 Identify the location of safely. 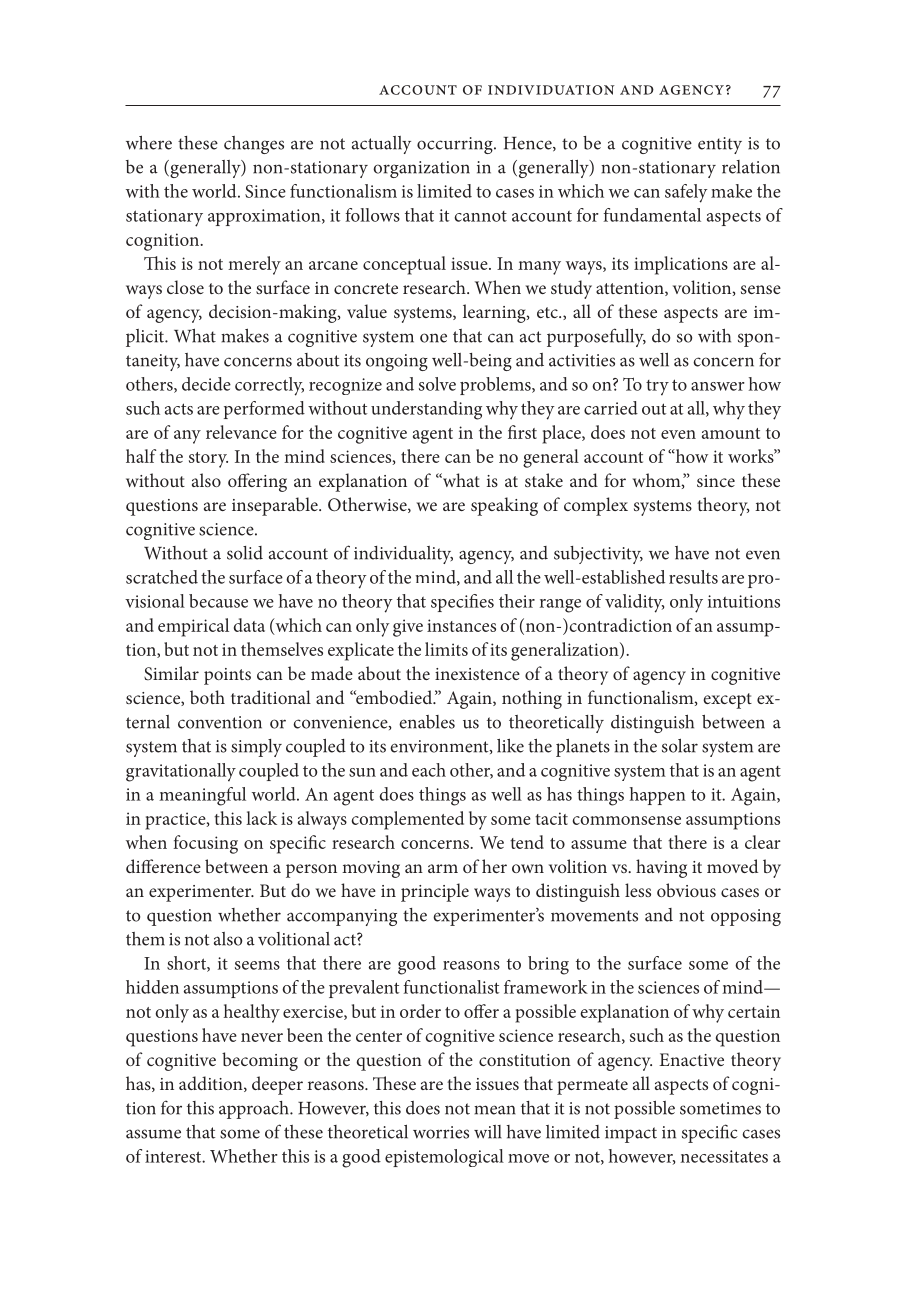
(686, 193).
